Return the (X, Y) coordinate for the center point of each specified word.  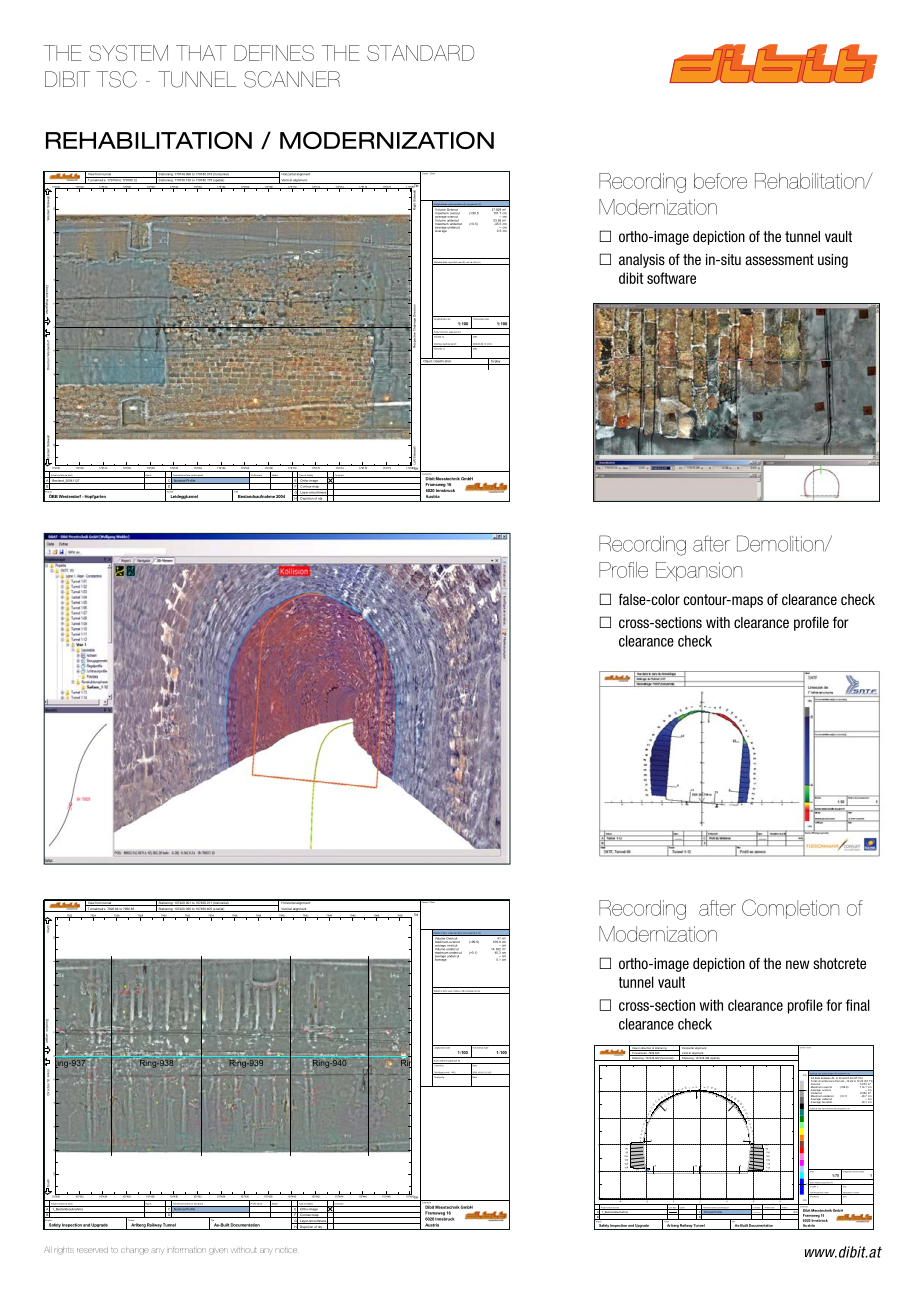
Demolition (781, 543)
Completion (790, 909)
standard (420, 53)
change (135, 1251)
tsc (117, 79)
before (720, 181)
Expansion (699, 571)
